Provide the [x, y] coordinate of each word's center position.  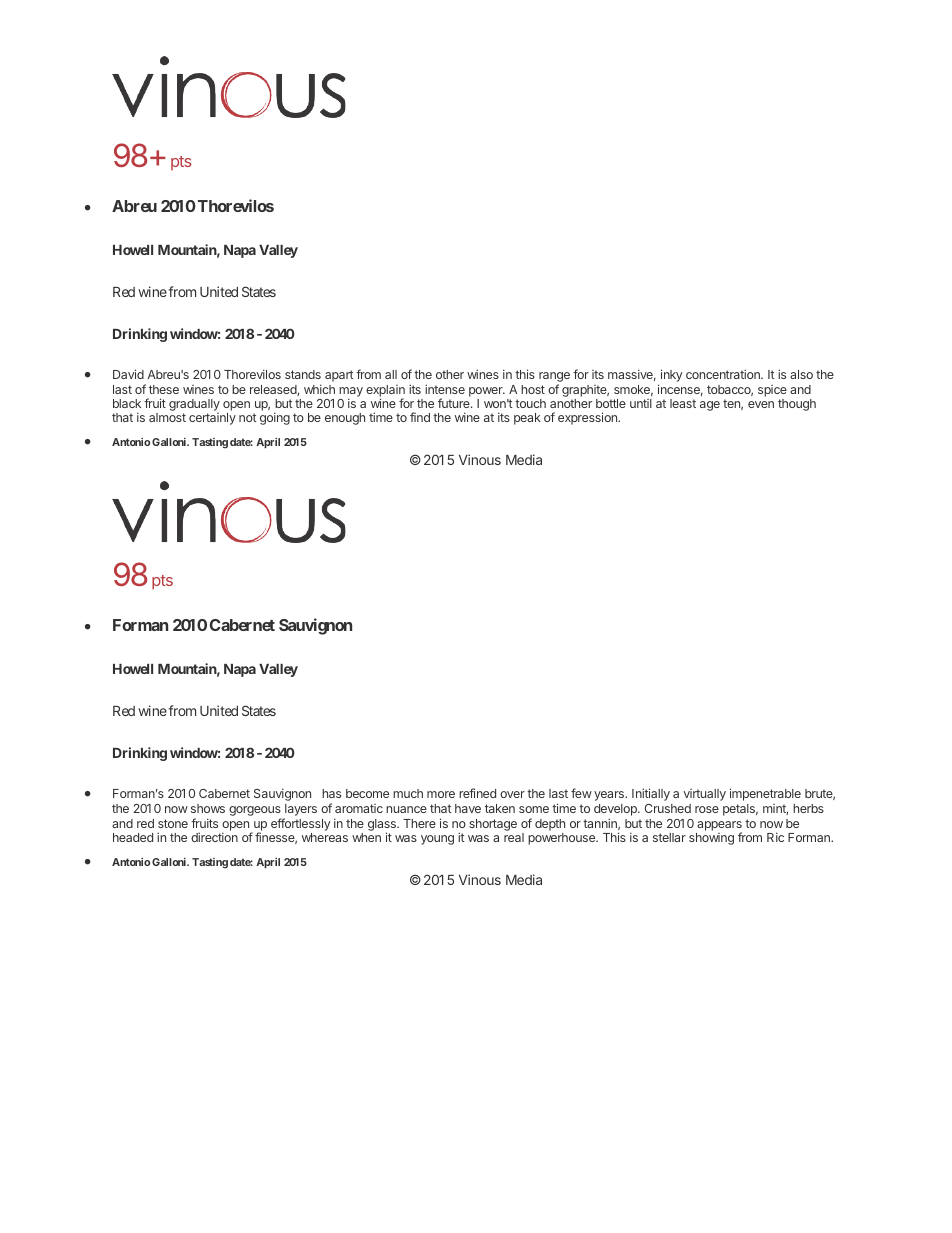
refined [477, 793]
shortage [493, 825]
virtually [705, 795]
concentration [724, 374]
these [164, 389]
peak [527, 419]
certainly [212, 419]
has [331, 793]
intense [445, 389]
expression [589, 418]
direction [214, 837]
